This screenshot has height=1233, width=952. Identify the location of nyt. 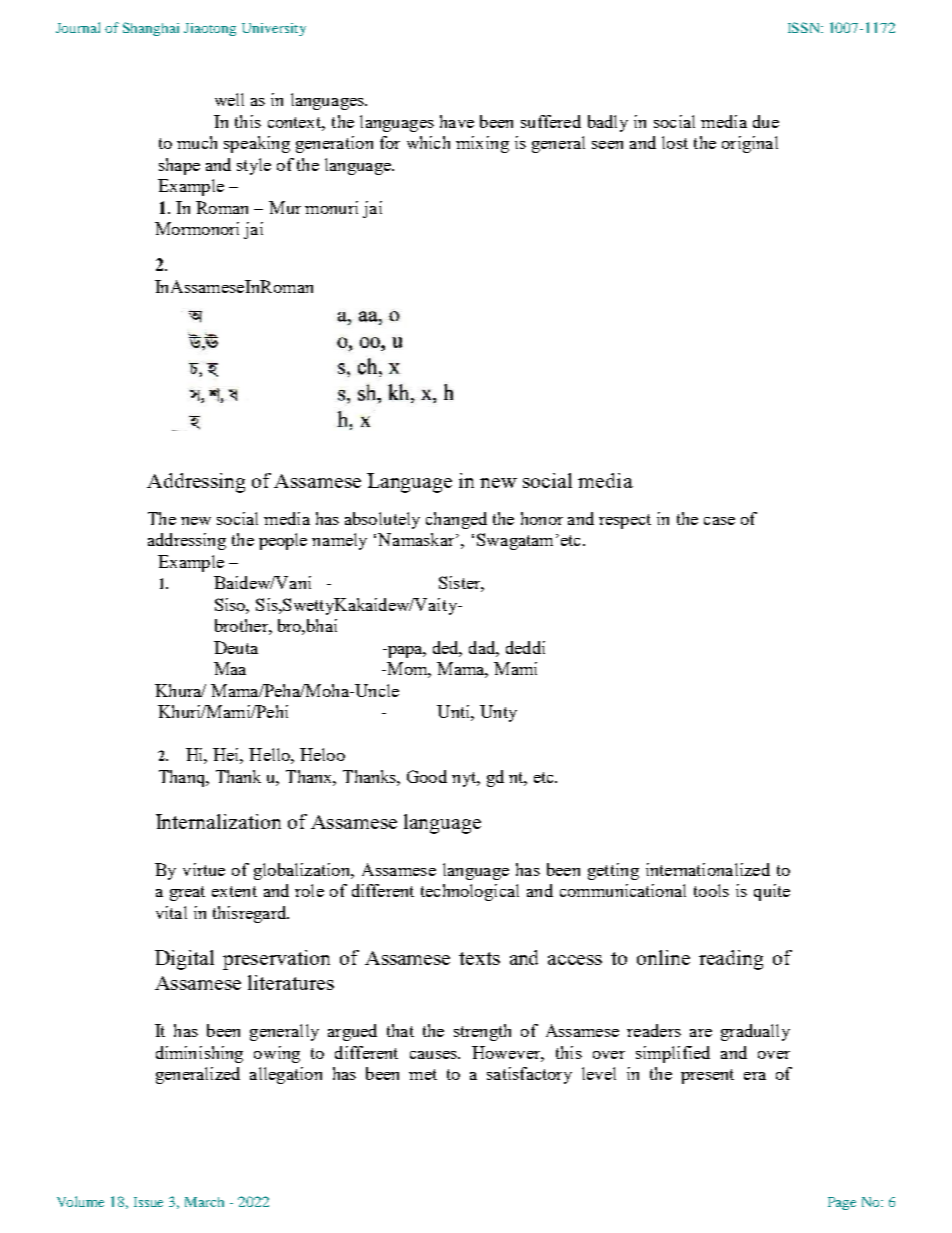
(465, 779).
